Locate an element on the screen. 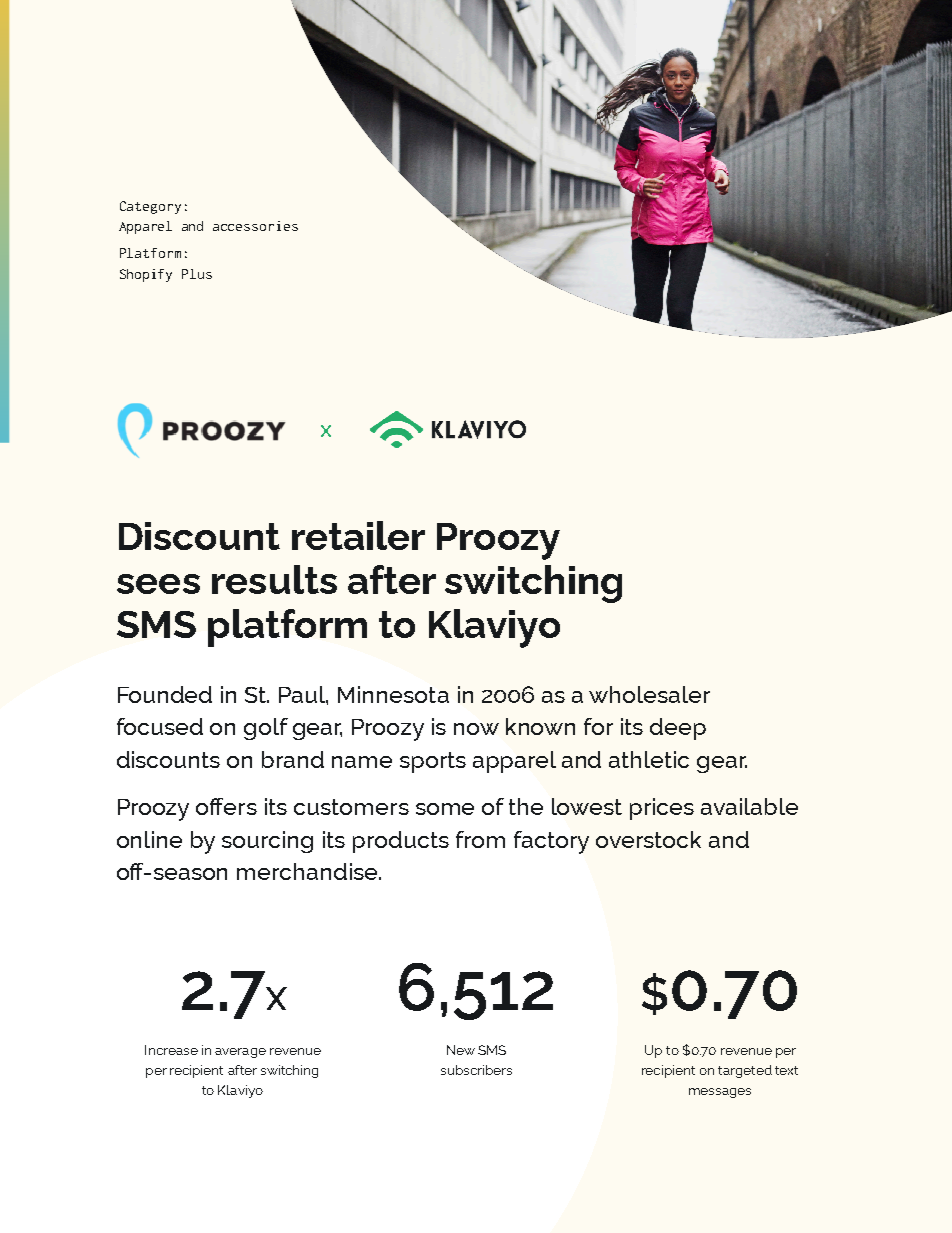 This screenshot has height=1233, width=952. Increase is located at coordinates (171, 1050).
